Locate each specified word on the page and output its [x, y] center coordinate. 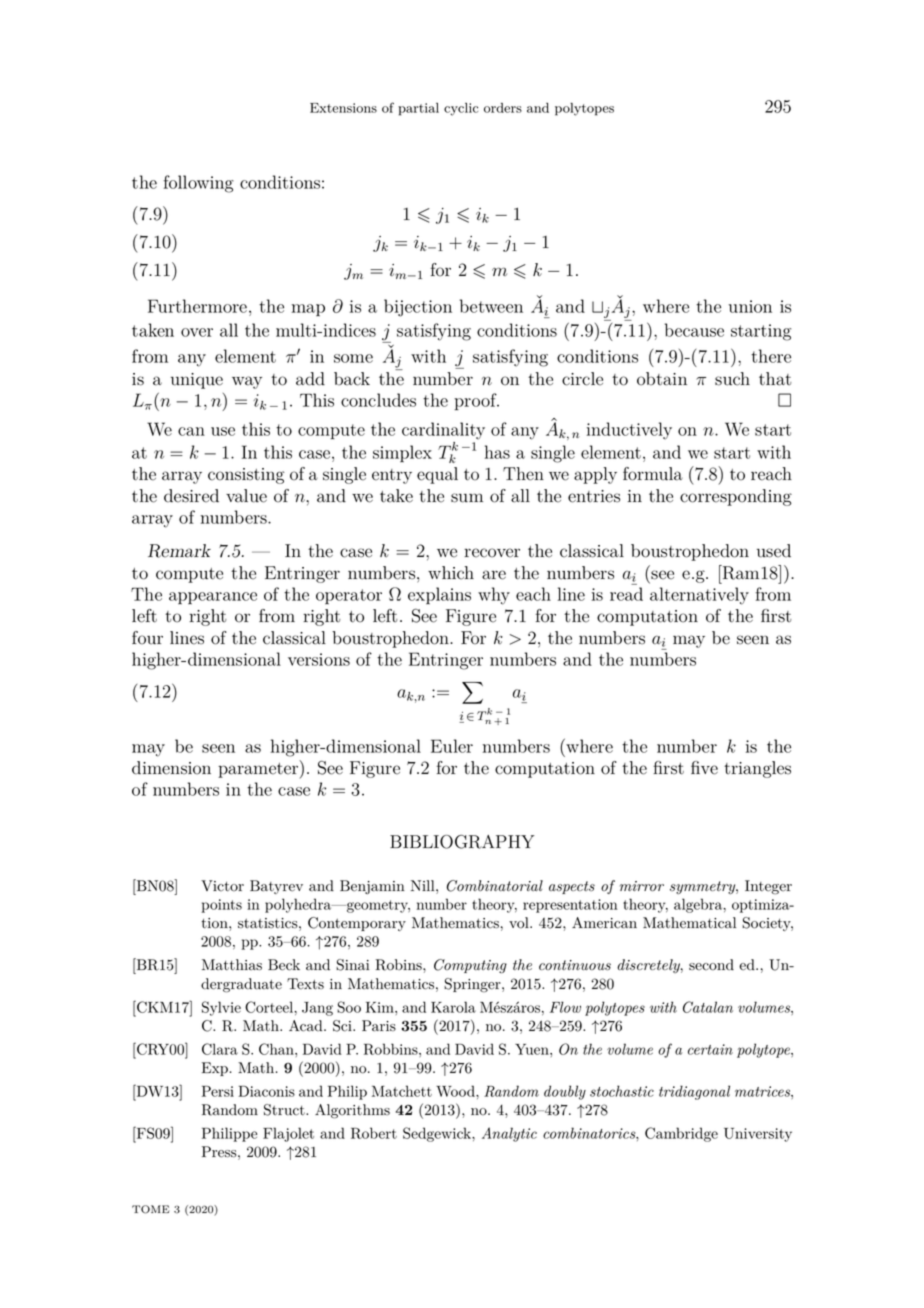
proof [476, 402]
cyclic [461, 109]
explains [439, 595]
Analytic [509, 1134]
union [750, 306]
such [732, 379]
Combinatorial [495, 886]
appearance [213, 598]
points [221, 906]
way [247, 382]
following [198, 184]
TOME [150, 1209]
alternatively [699, 596]
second [711, 965]
